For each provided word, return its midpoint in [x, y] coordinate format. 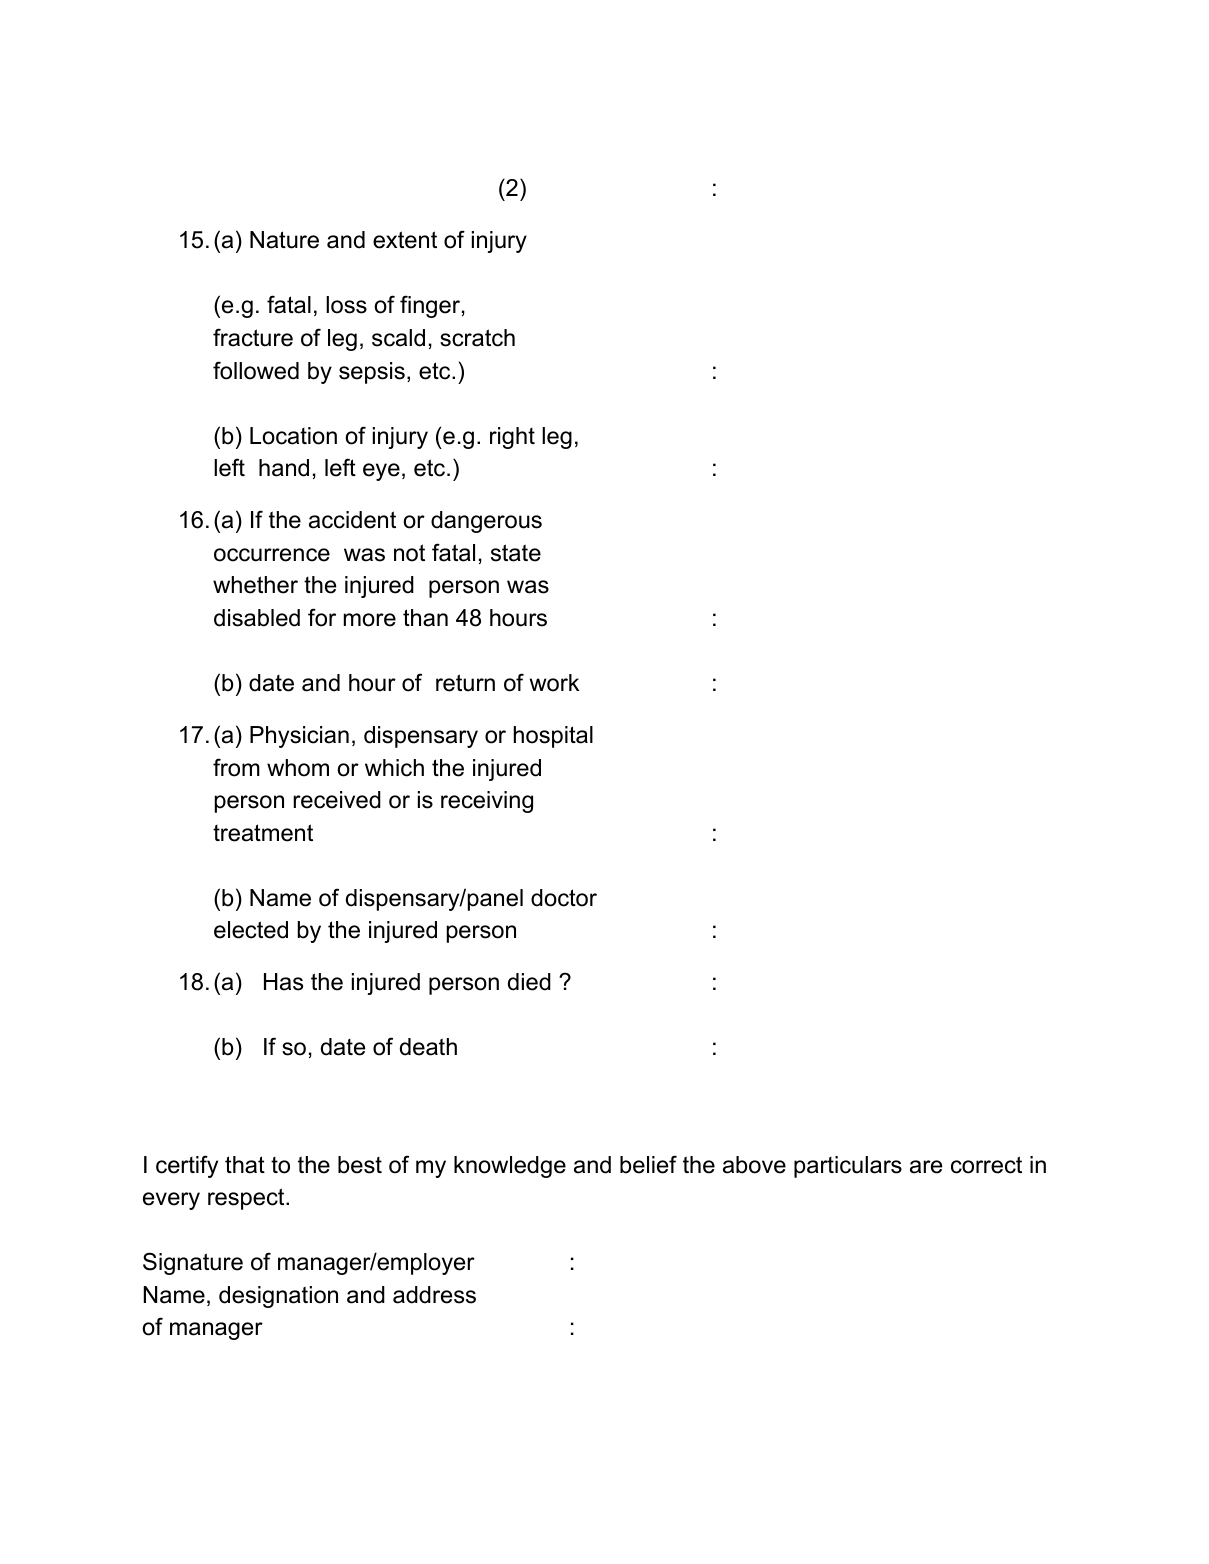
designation [278, 1297]
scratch [477, 338]
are [926, 1167]
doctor [564, 898]
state [516, 553]
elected [251, 930]
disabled [257, 618]
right [512, 438]
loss [346, 305]
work [555, 683]
